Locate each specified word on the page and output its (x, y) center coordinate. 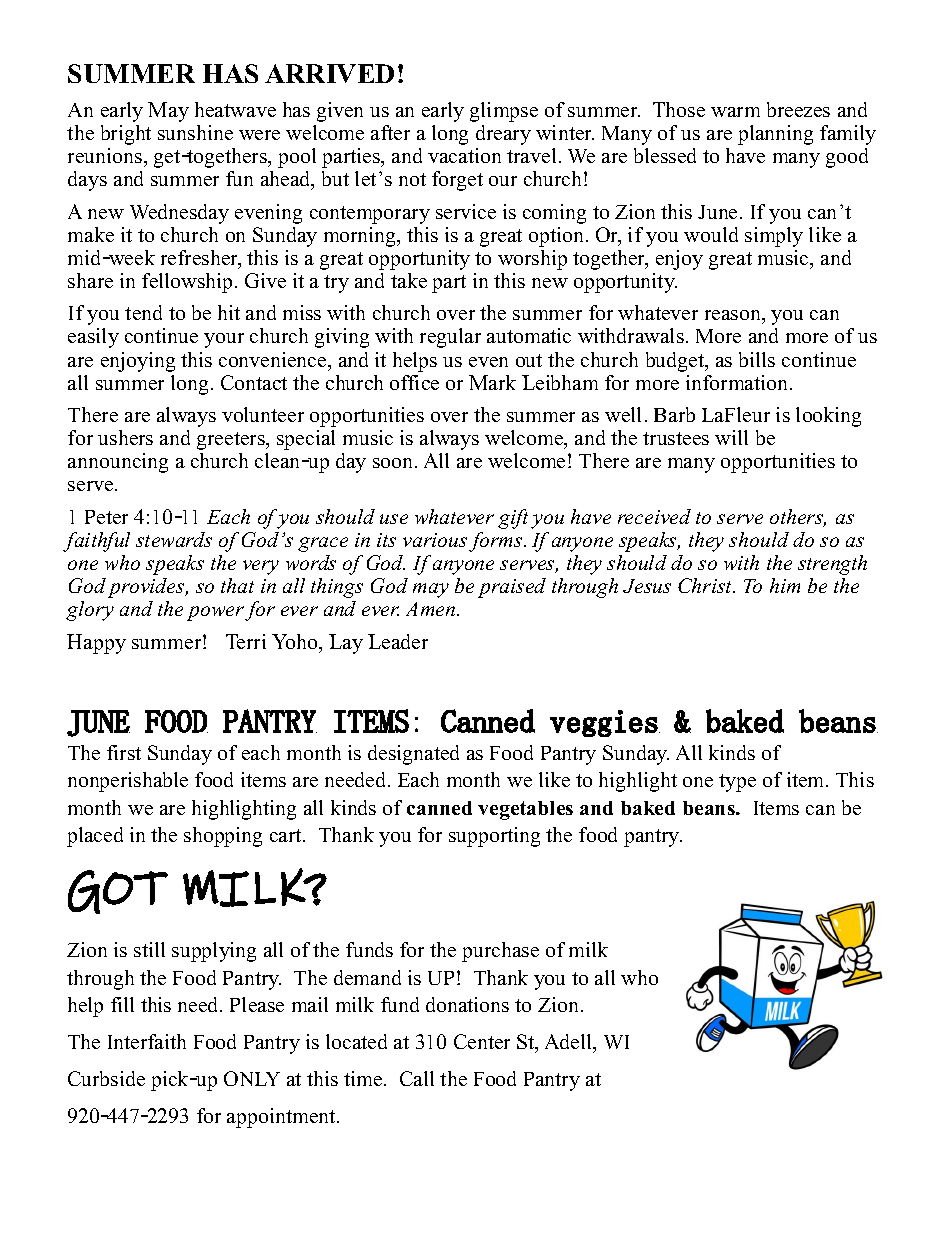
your (224, 340)
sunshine (195, 132)
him (785, 585)
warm (735, 112)
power (215, 613)
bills (757, 359)
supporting (494, 837)
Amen (432, 609)
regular (450, 338)
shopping (223, 837)
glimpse (504, 112)
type (737, 783)
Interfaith (147, 1041)
